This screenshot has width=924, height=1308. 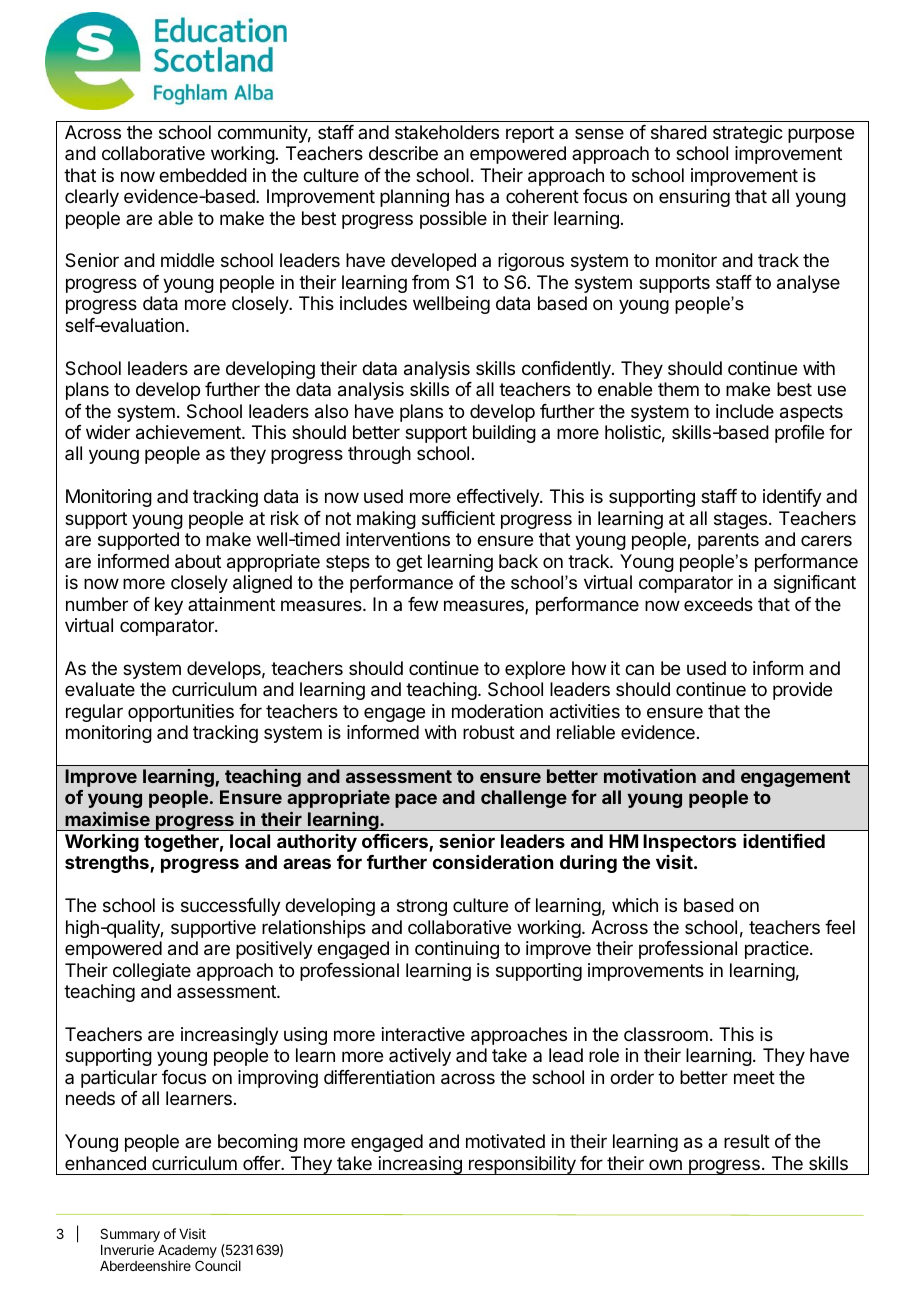 I want to click on continuing, so click(x=457, y=950).
